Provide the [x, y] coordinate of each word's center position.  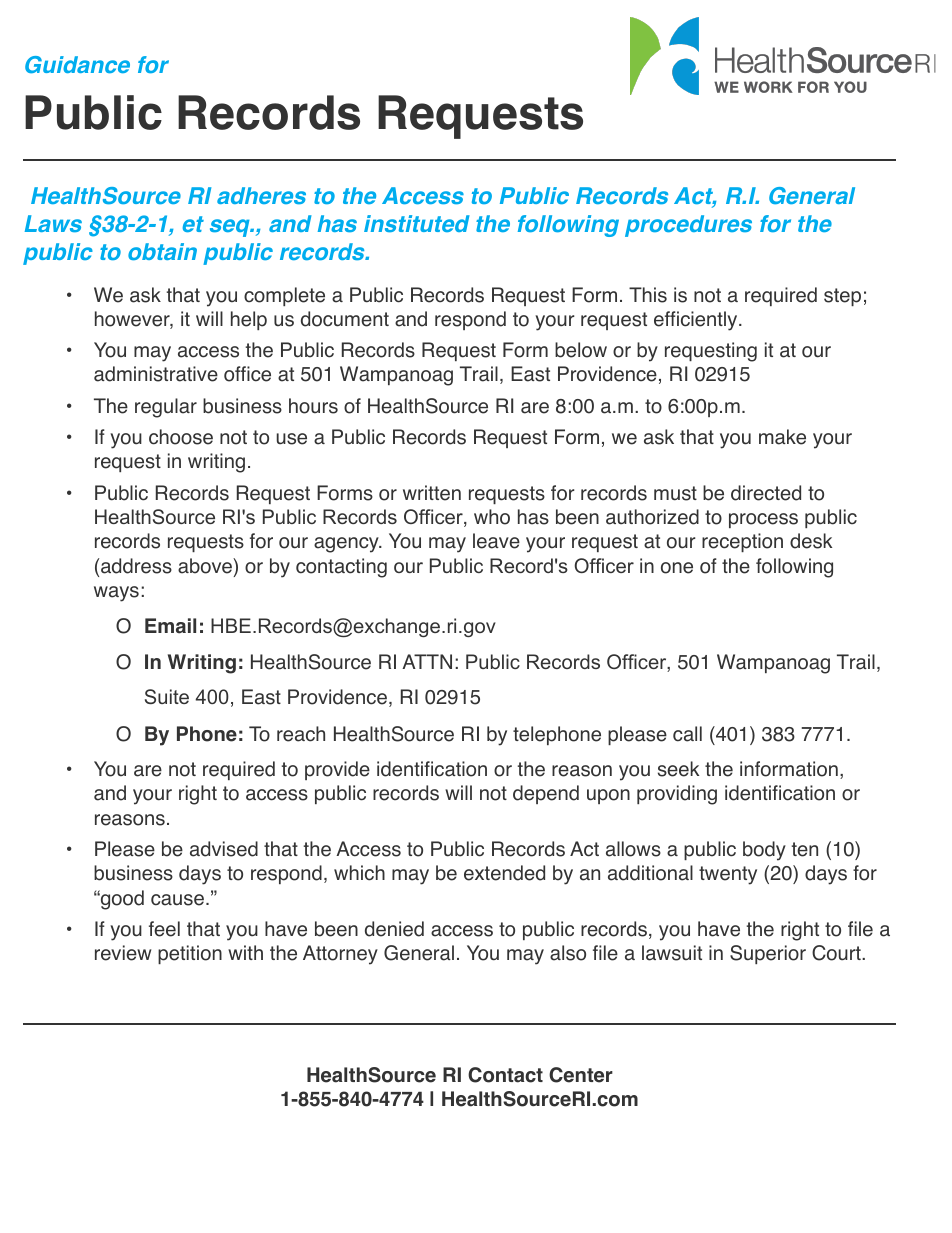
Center [581, 1075]
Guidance [77, 64]
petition [190, 954]
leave [496, 541]
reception [742, 542]
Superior [768, 954]
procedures [688, 226]
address [136, 566]
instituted [417, 223]
